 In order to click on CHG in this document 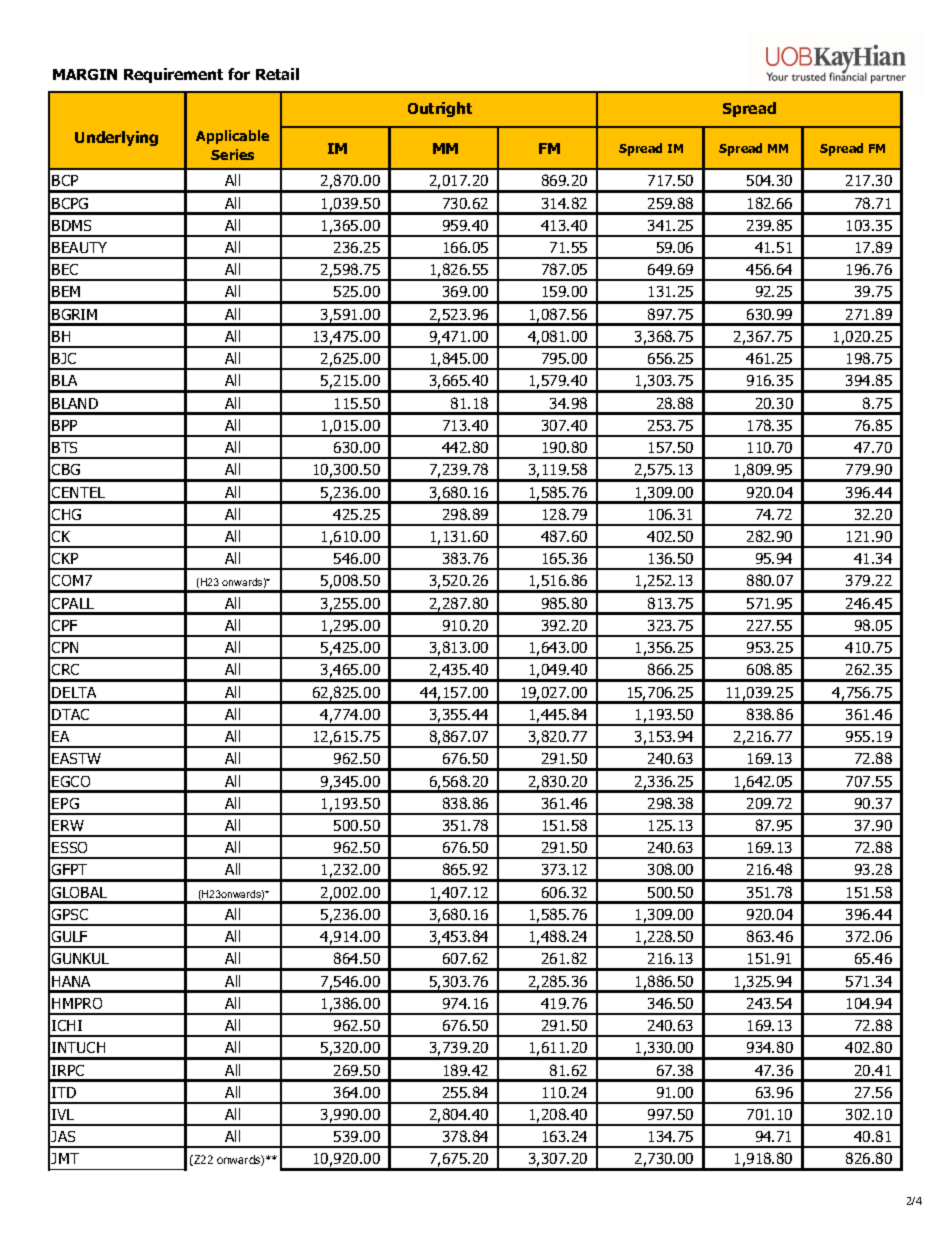, I will do `click(66, 514)`.
